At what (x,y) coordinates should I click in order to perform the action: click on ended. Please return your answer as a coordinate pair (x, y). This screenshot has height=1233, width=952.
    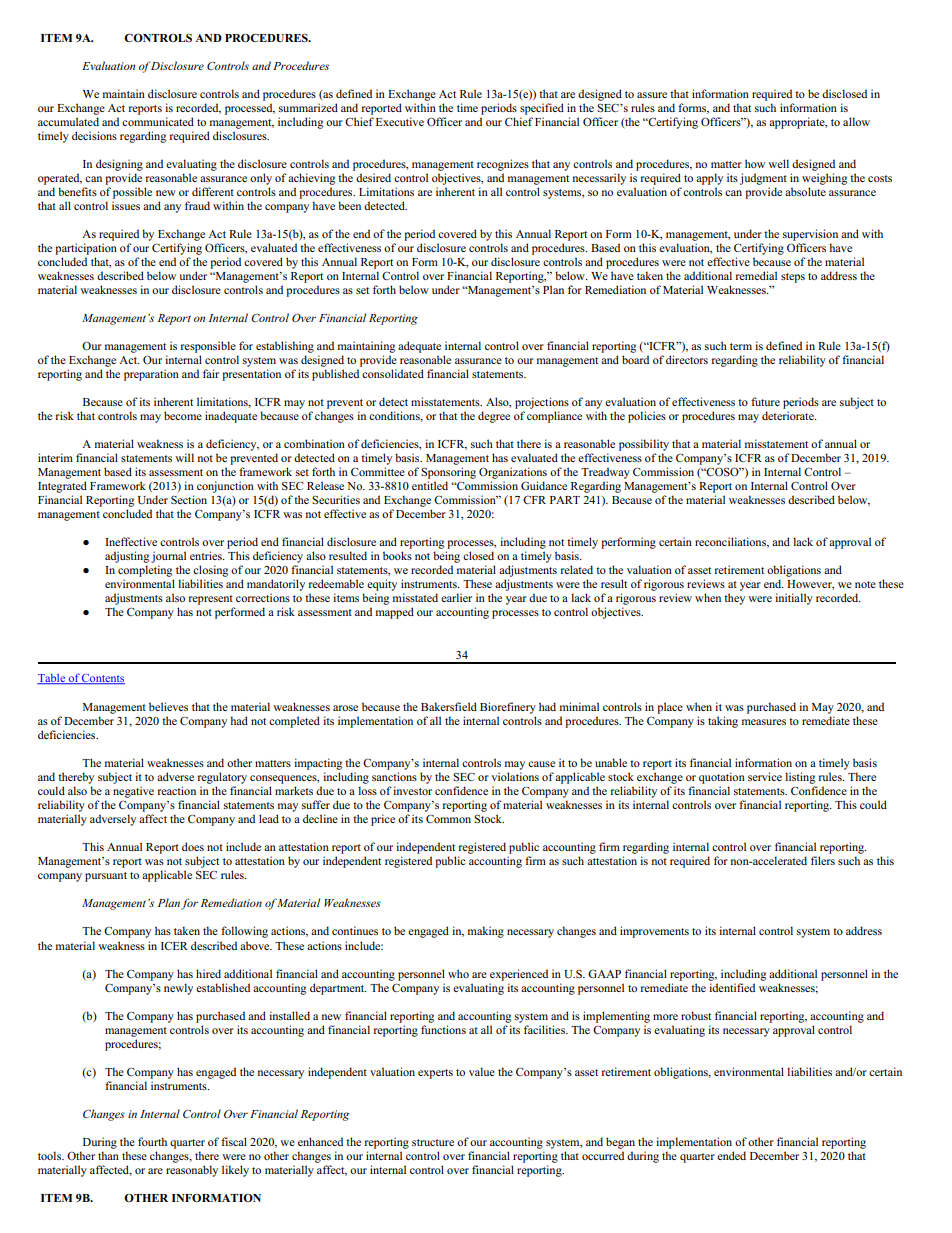
    Looking at the image, I should click on (731, 1155).
